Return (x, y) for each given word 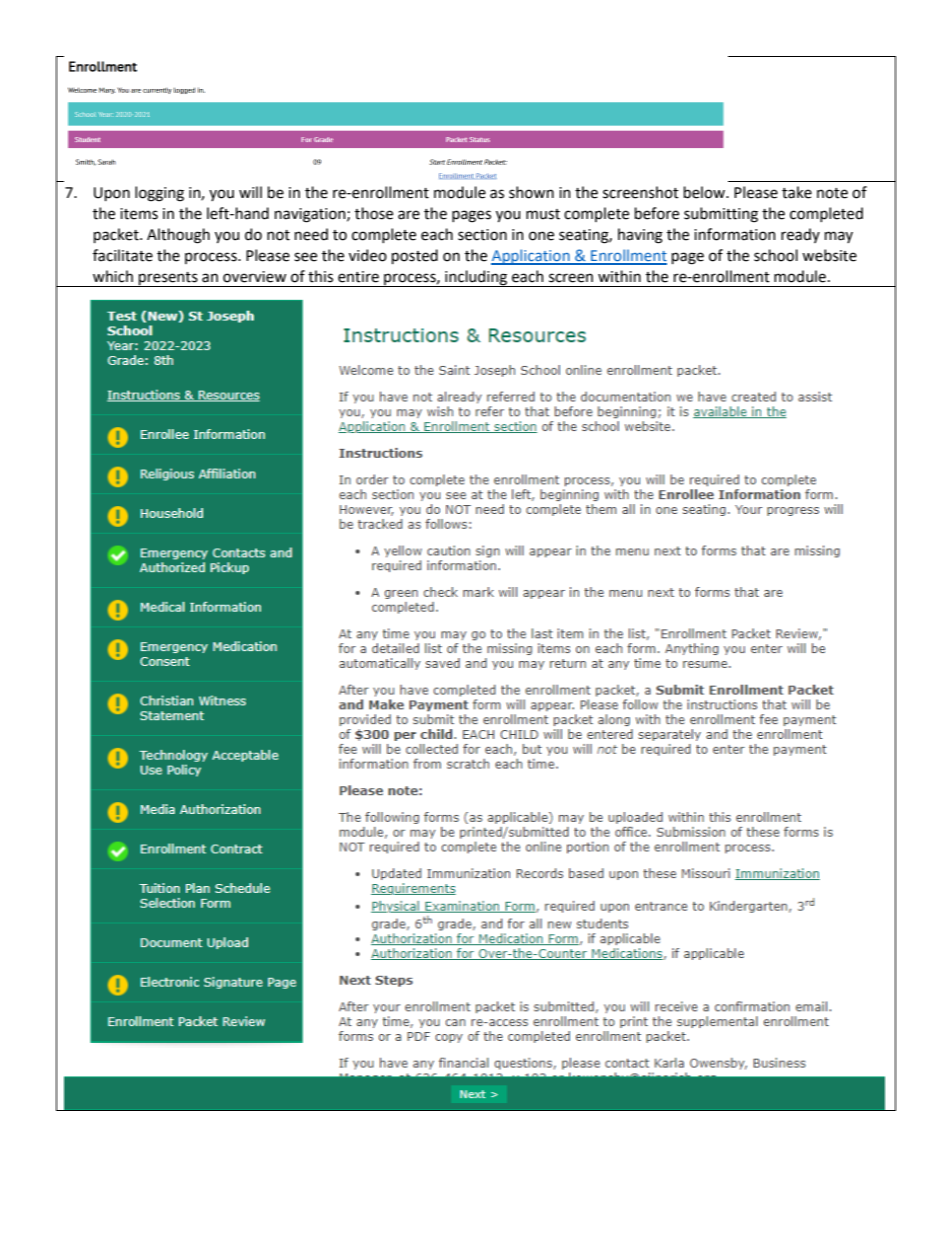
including (476, 278)
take (797, 192)
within (619, 276)
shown (531, 192)
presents (168, 279)
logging (159, 194)
